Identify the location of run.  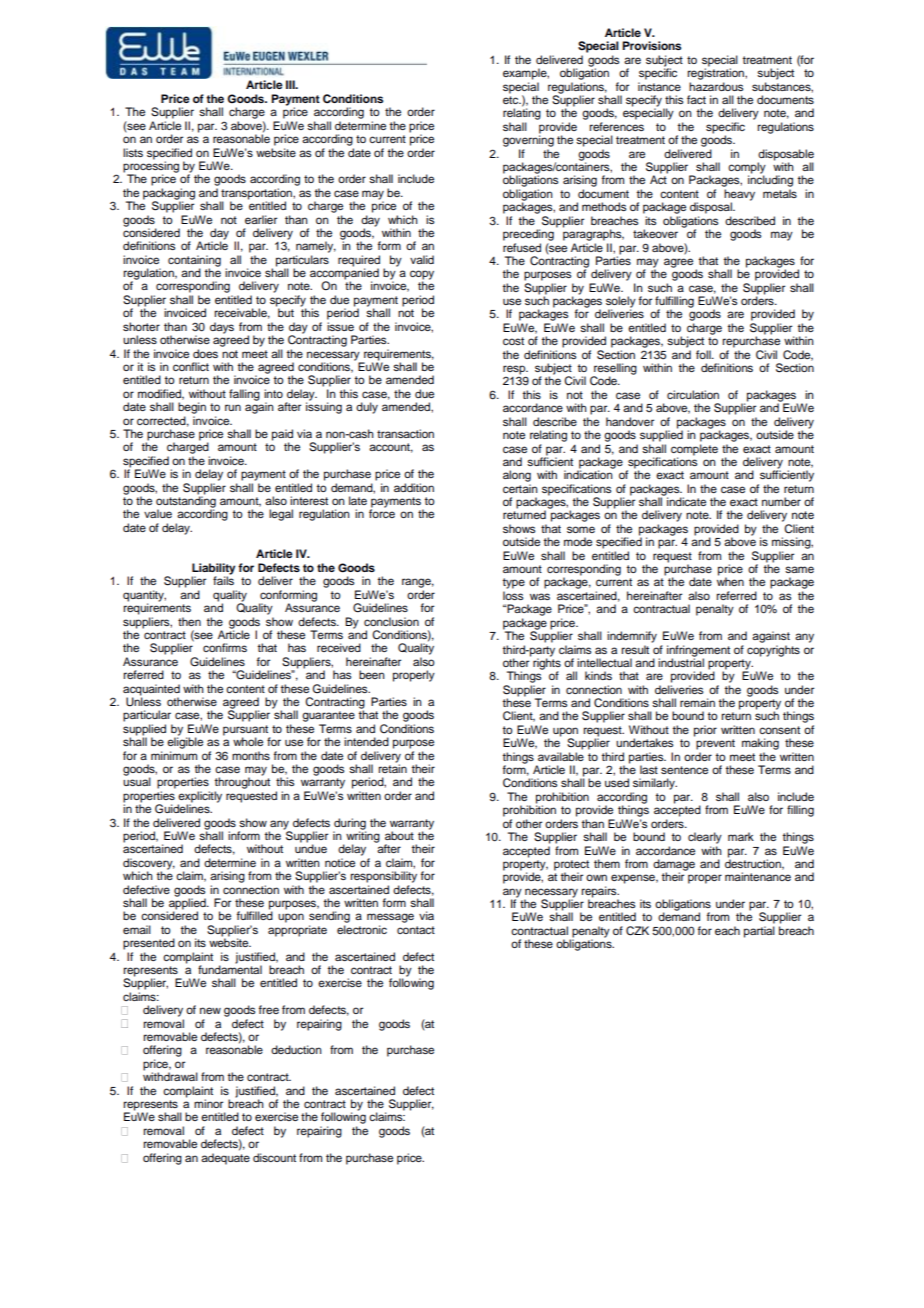
(233, 407).
